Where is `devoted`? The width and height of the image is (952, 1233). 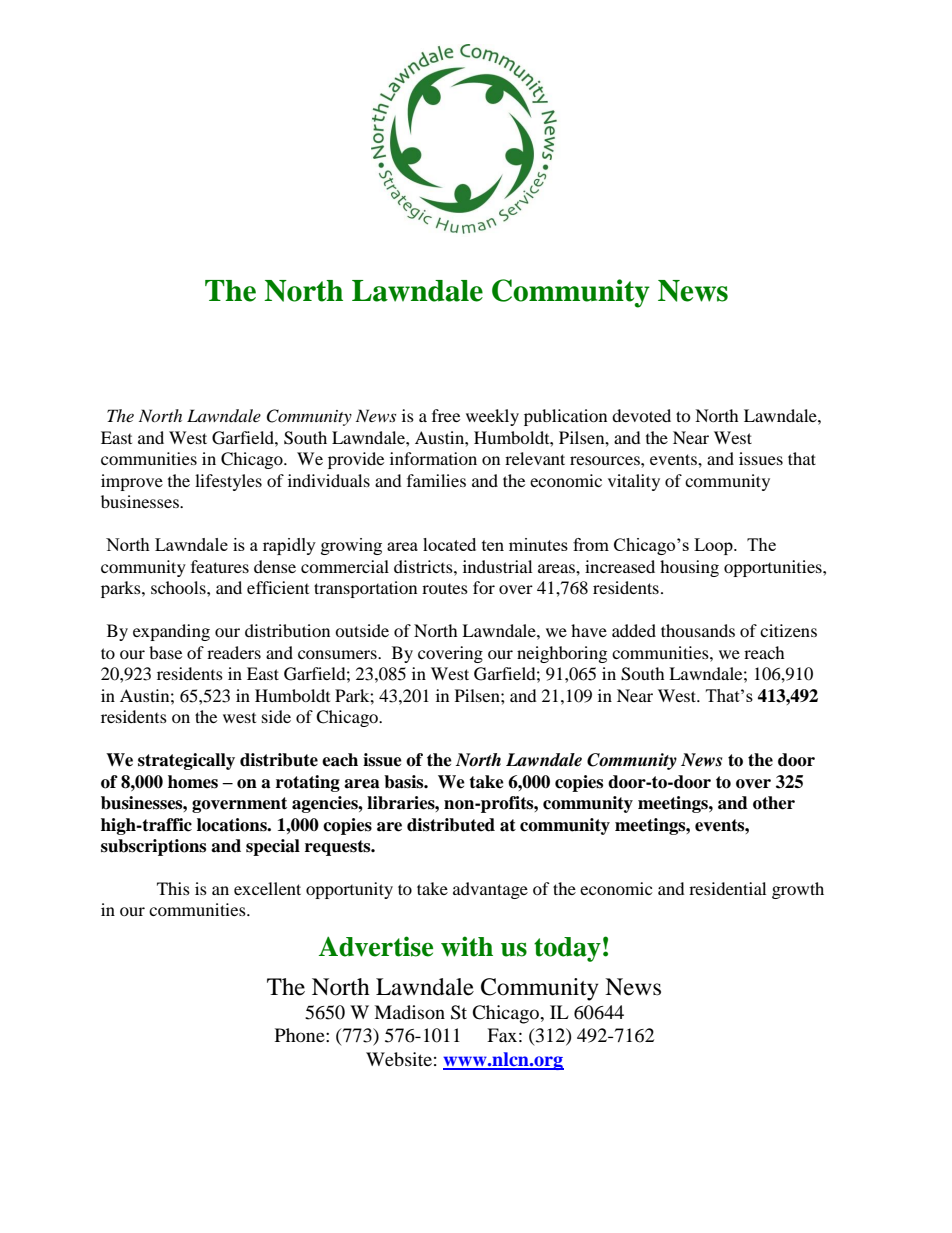
devoted is located at coordinates (641, 415).
